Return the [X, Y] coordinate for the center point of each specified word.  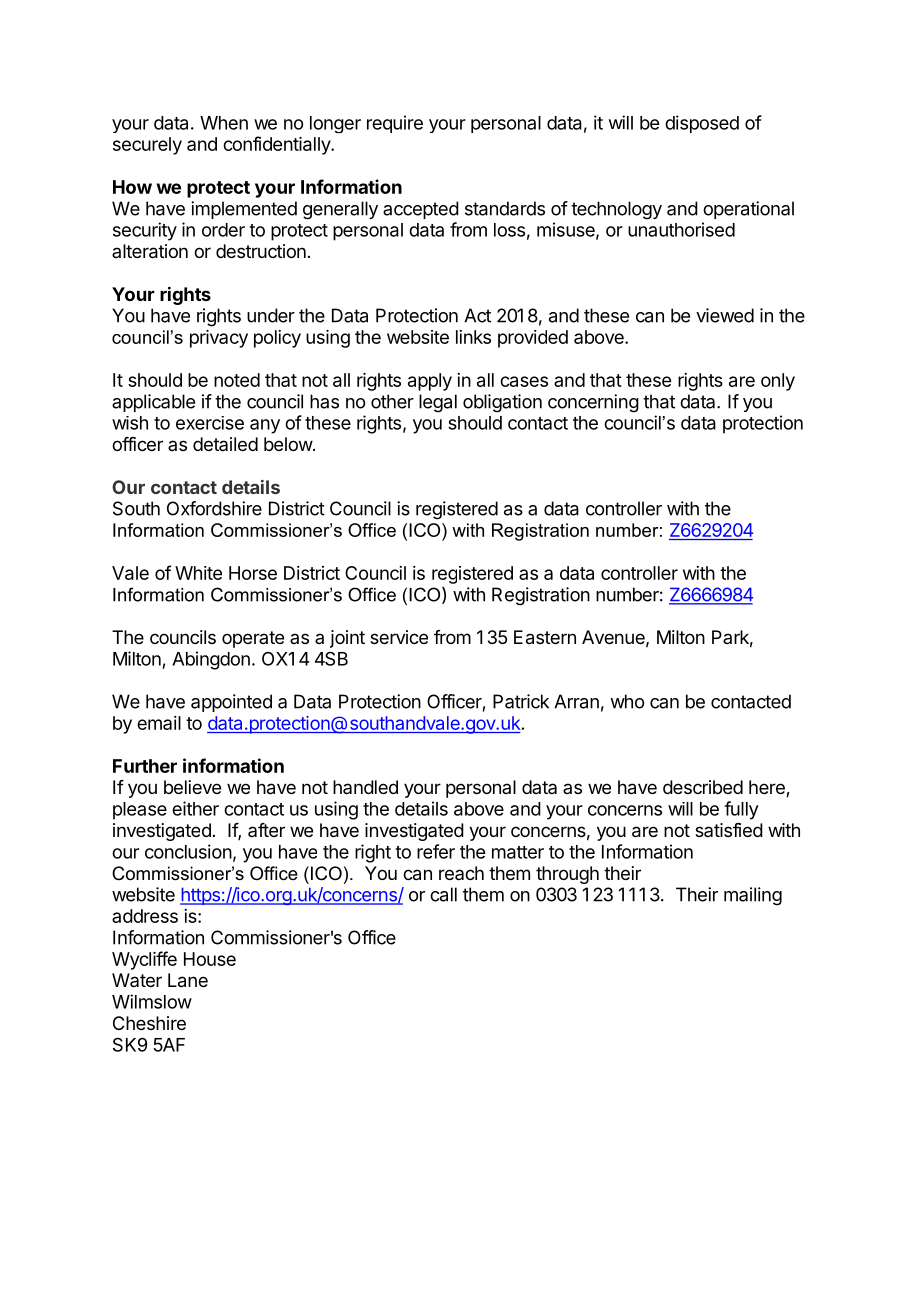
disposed [702, 124]
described [703, 787]
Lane [188, 980]
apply [430, 382]
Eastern [545, 637]
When [224, 123]
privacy [219, 339]
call [443, 894]
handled [365, 787]
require [395, 124]
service [399, 637]
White [198, 573]
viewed [725, 315]
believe [192, 787]
